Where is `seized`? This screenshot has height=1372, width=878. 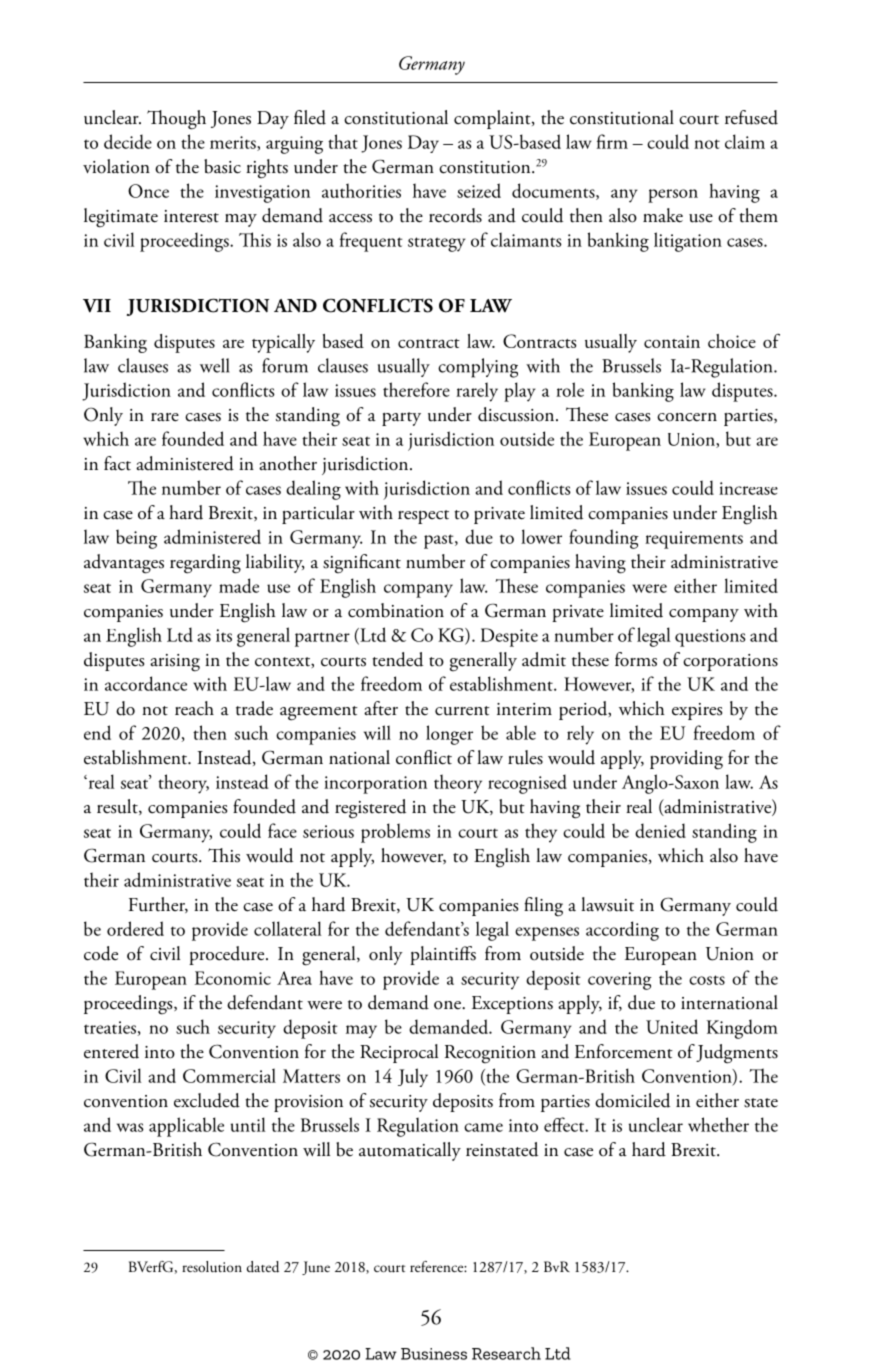 seized is located at coordinates (479, 190).
